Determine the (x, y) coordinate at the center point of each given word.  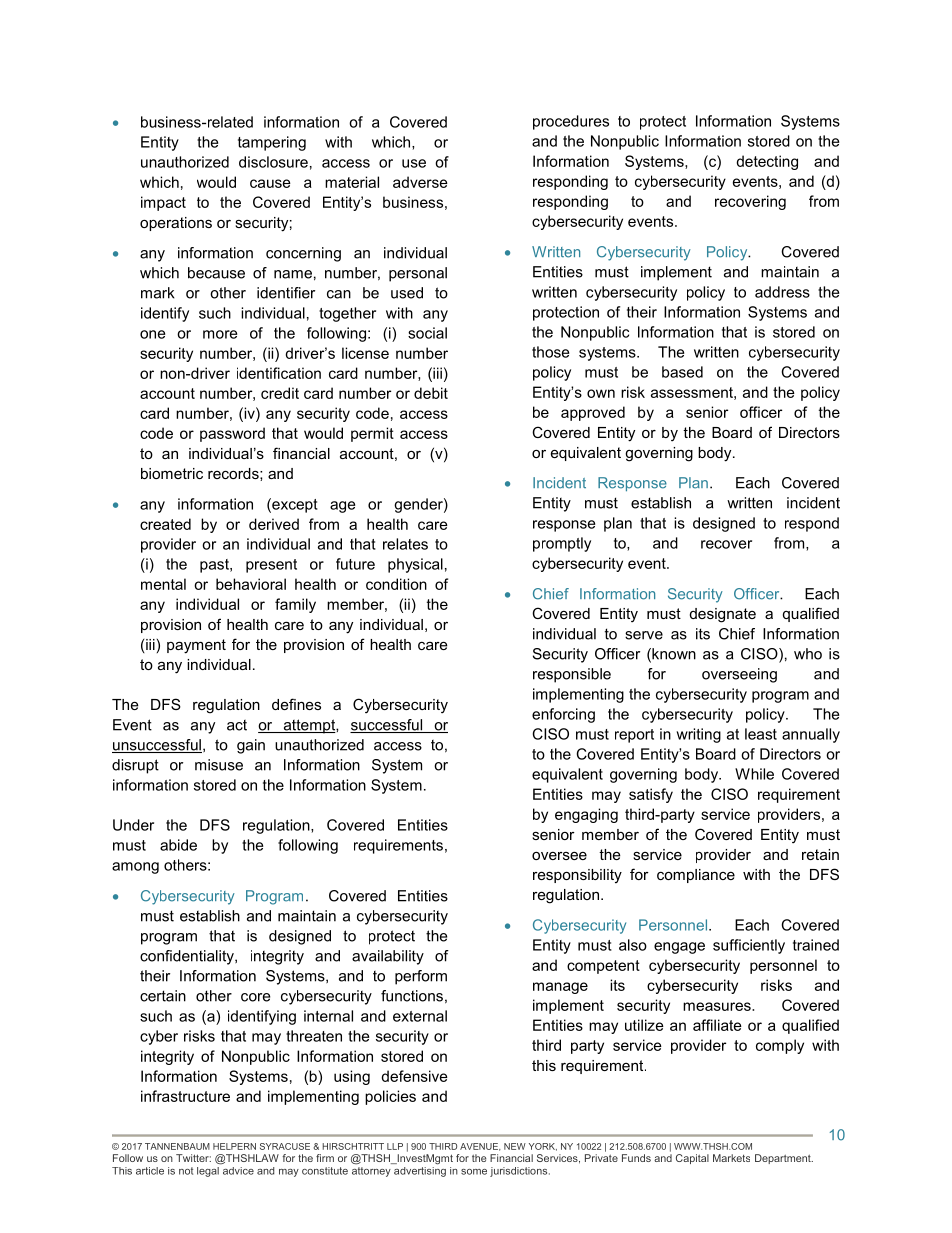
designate (723, 615)
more (220, 334)
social (427, 333)
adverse (420, 182)
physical (415, 565)
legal (209, 1170)
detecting (767, 162)
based (682, 372)
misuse (219, 765)
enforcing (563, 715)
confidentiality (188, 957)
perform (421, 977)
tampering (272, 143)
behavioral (251, 584)
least (761, 734)
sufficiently (749, 946)
